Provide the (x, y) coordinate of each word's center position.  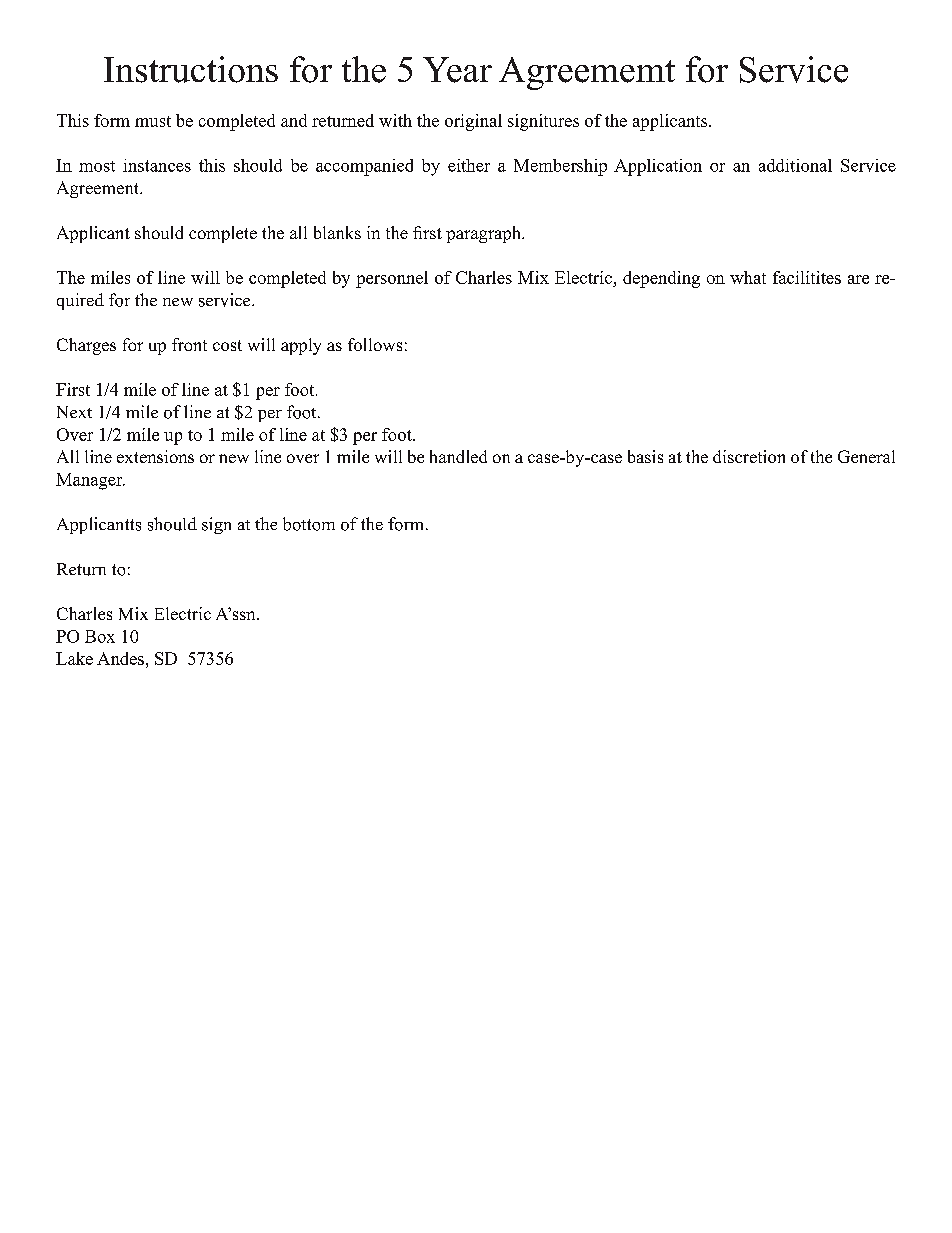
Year (457, 70)
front (189, 344)
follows (375, 344)
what (748, 277)
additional (795, 165)
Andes (120, 658)
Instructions (191, 69)
